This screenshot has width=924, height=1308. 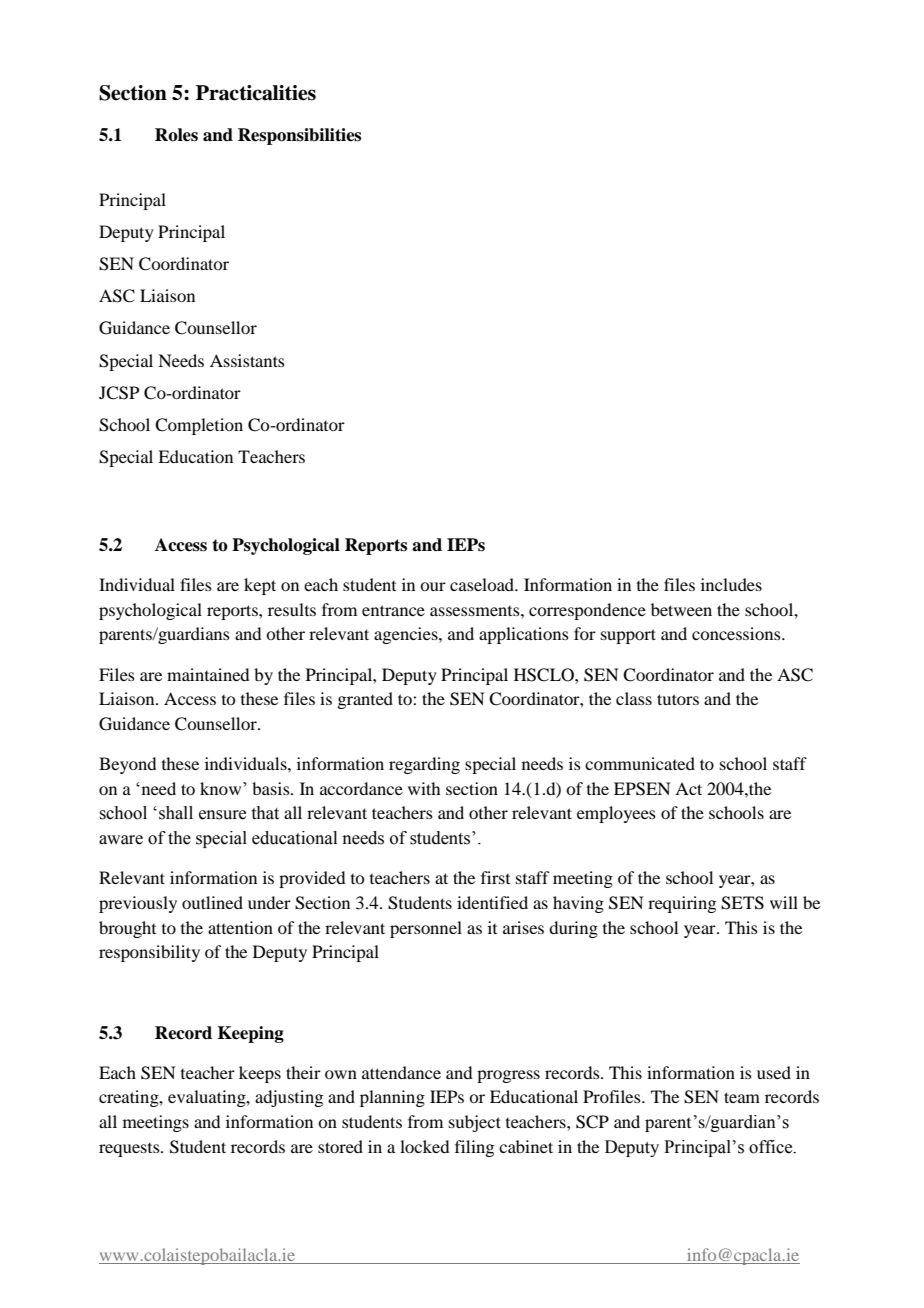 I want to click on communicated, so click(x=640, y=763).
